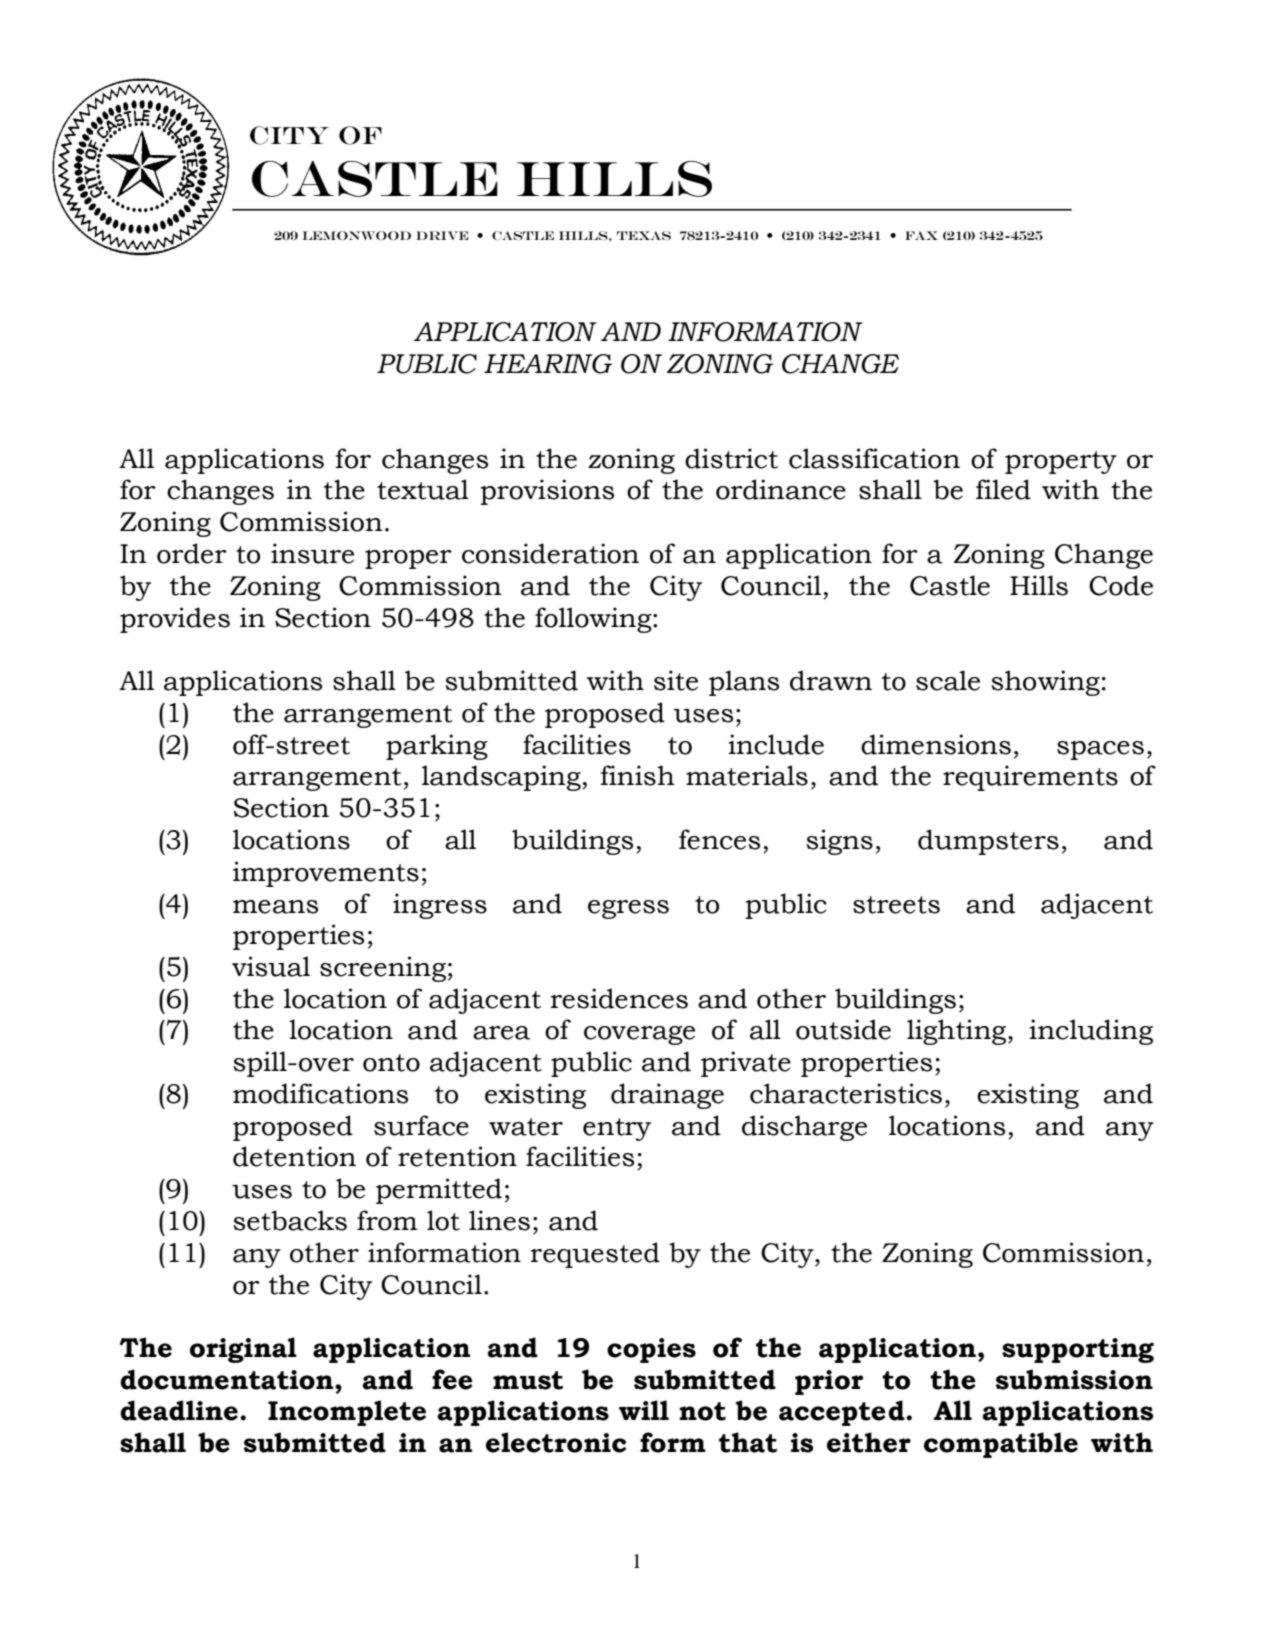  I want to click on consideration, so click(550, 553).
